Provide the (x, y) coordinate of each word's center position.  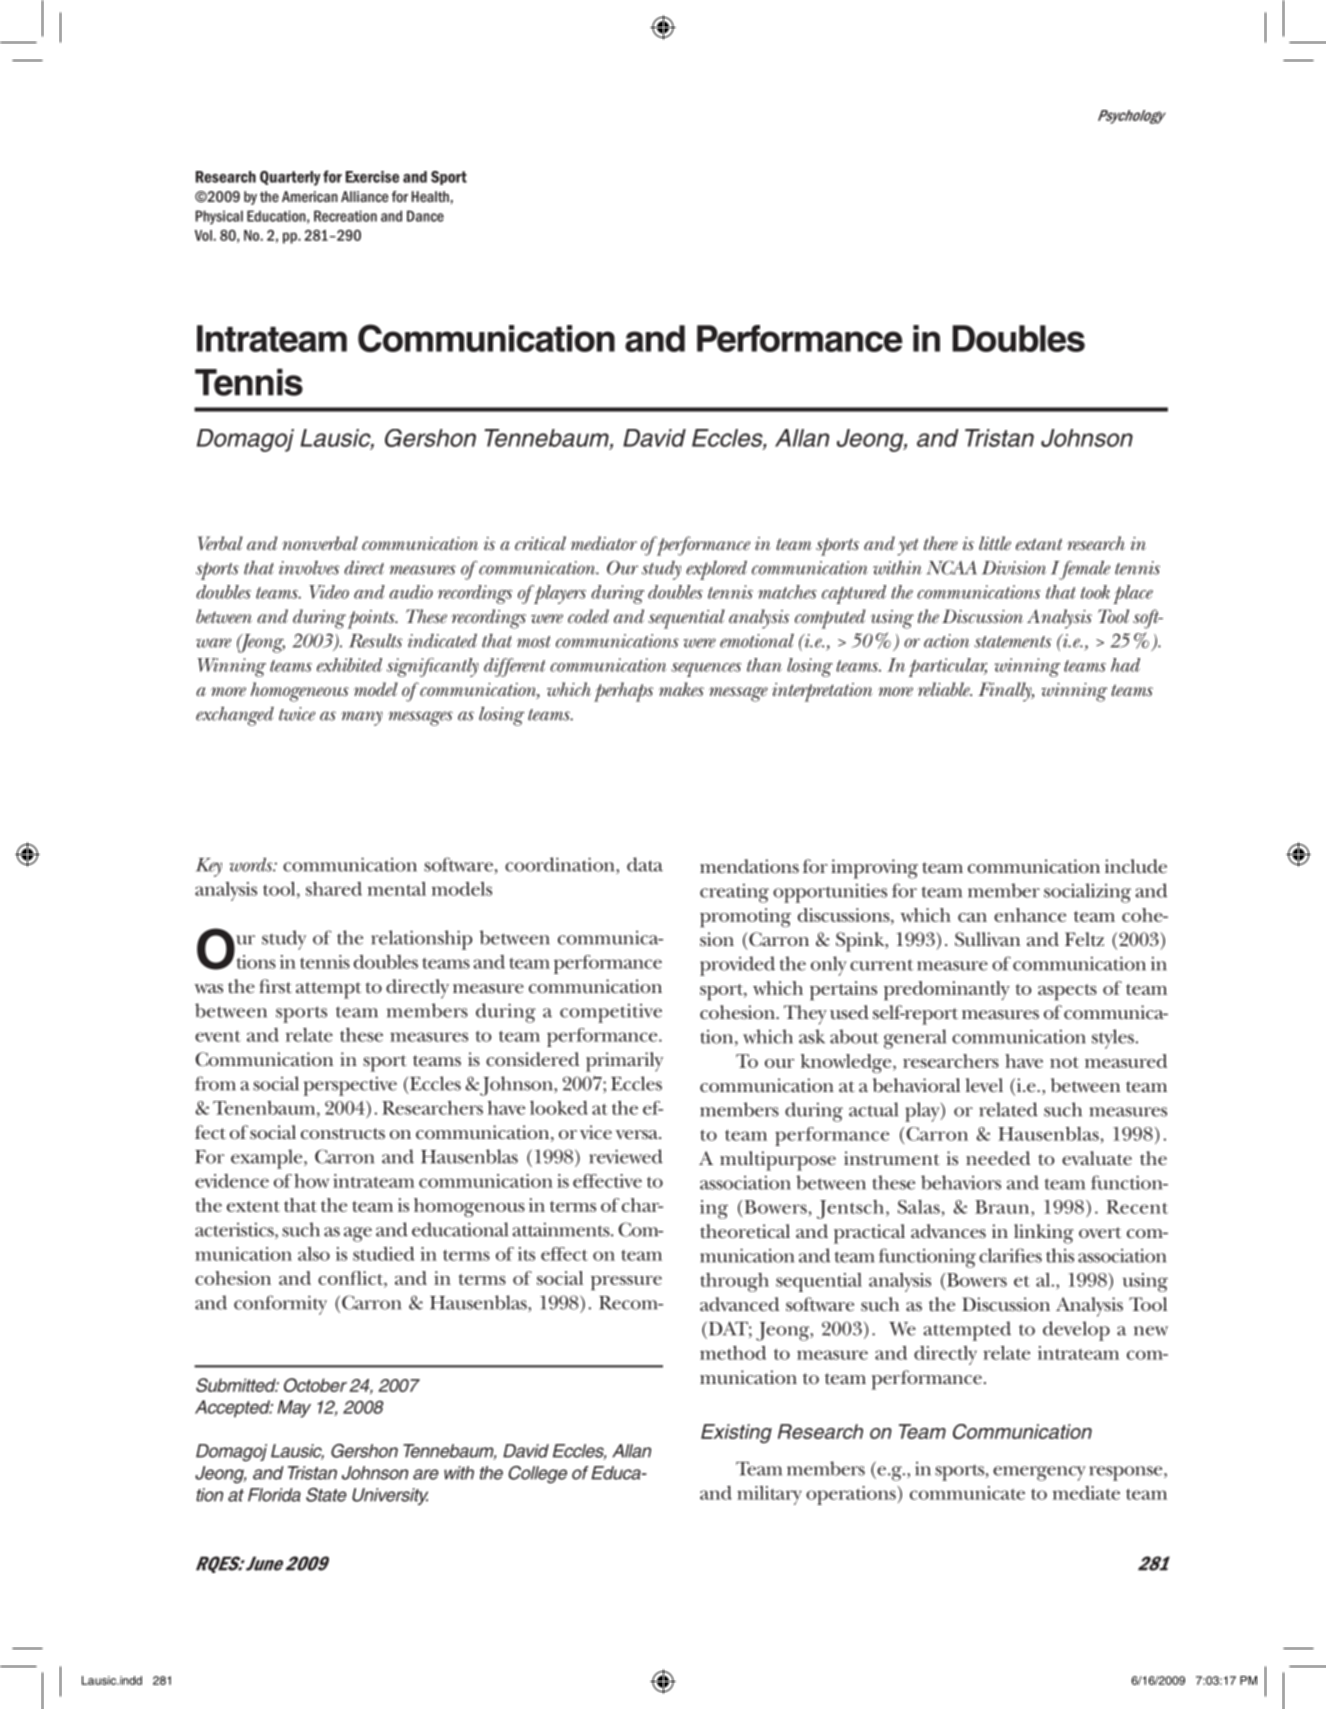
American (310, 196)
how (311, 1181)
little (995, 543)
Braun (1003, 1207)
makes (681, 689)
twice (297, 714)
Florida (274, 1495)
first (275, 986)
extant (1039, 544)
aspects (1067, 992)
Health (430, 196)
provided (737, 966)
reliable (945, 689)
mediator (604, 543)
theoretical (745, 1231)
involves (309, 568)
